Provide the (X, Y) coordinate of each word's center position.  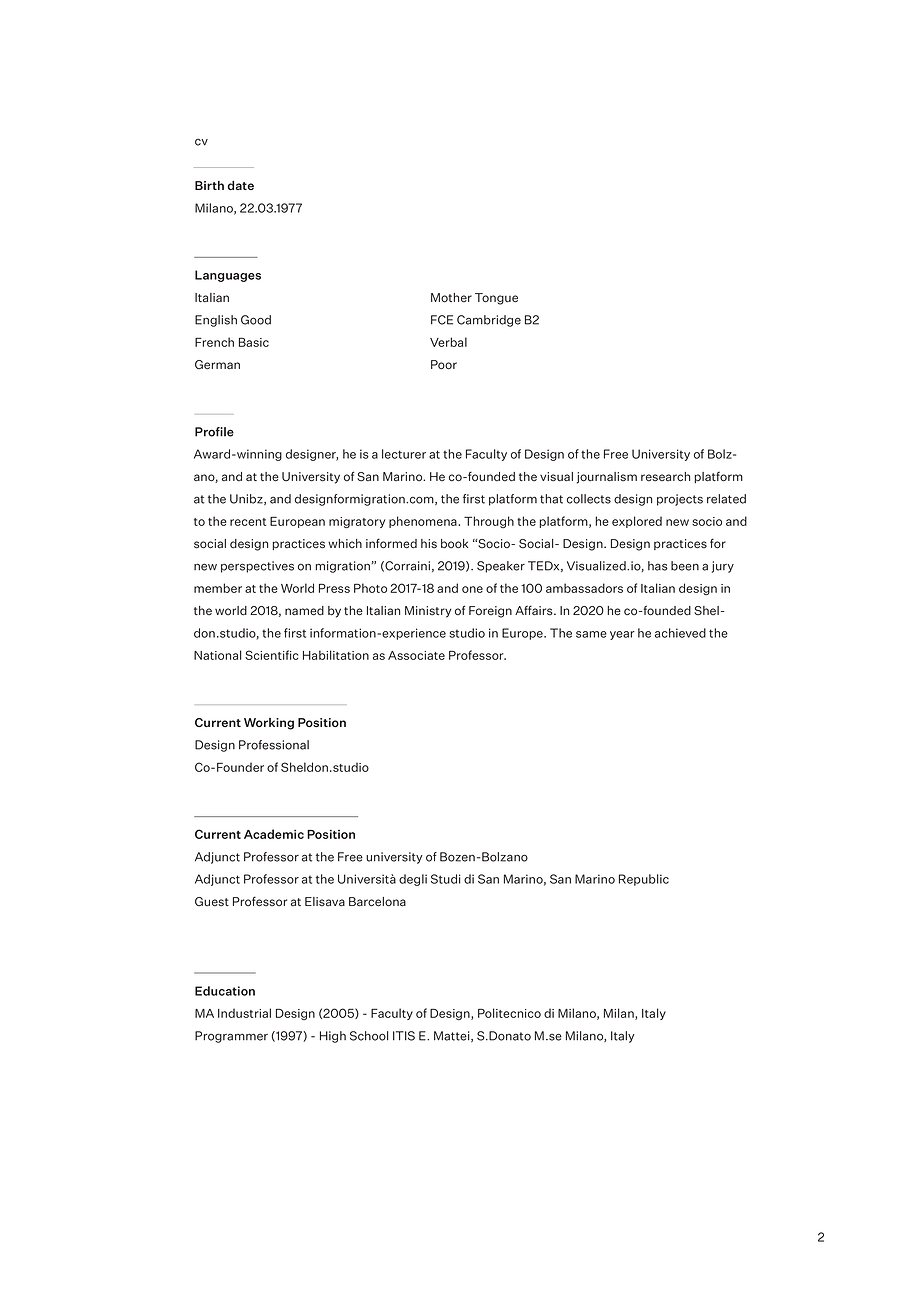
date (241, 185)
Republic (644, 880)
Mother (451, 298)
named (304, 611)
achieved (680, 633)
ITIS (404, 1036)
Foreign (490, 612)
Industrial (244, 1013)
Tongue (496, 299)
